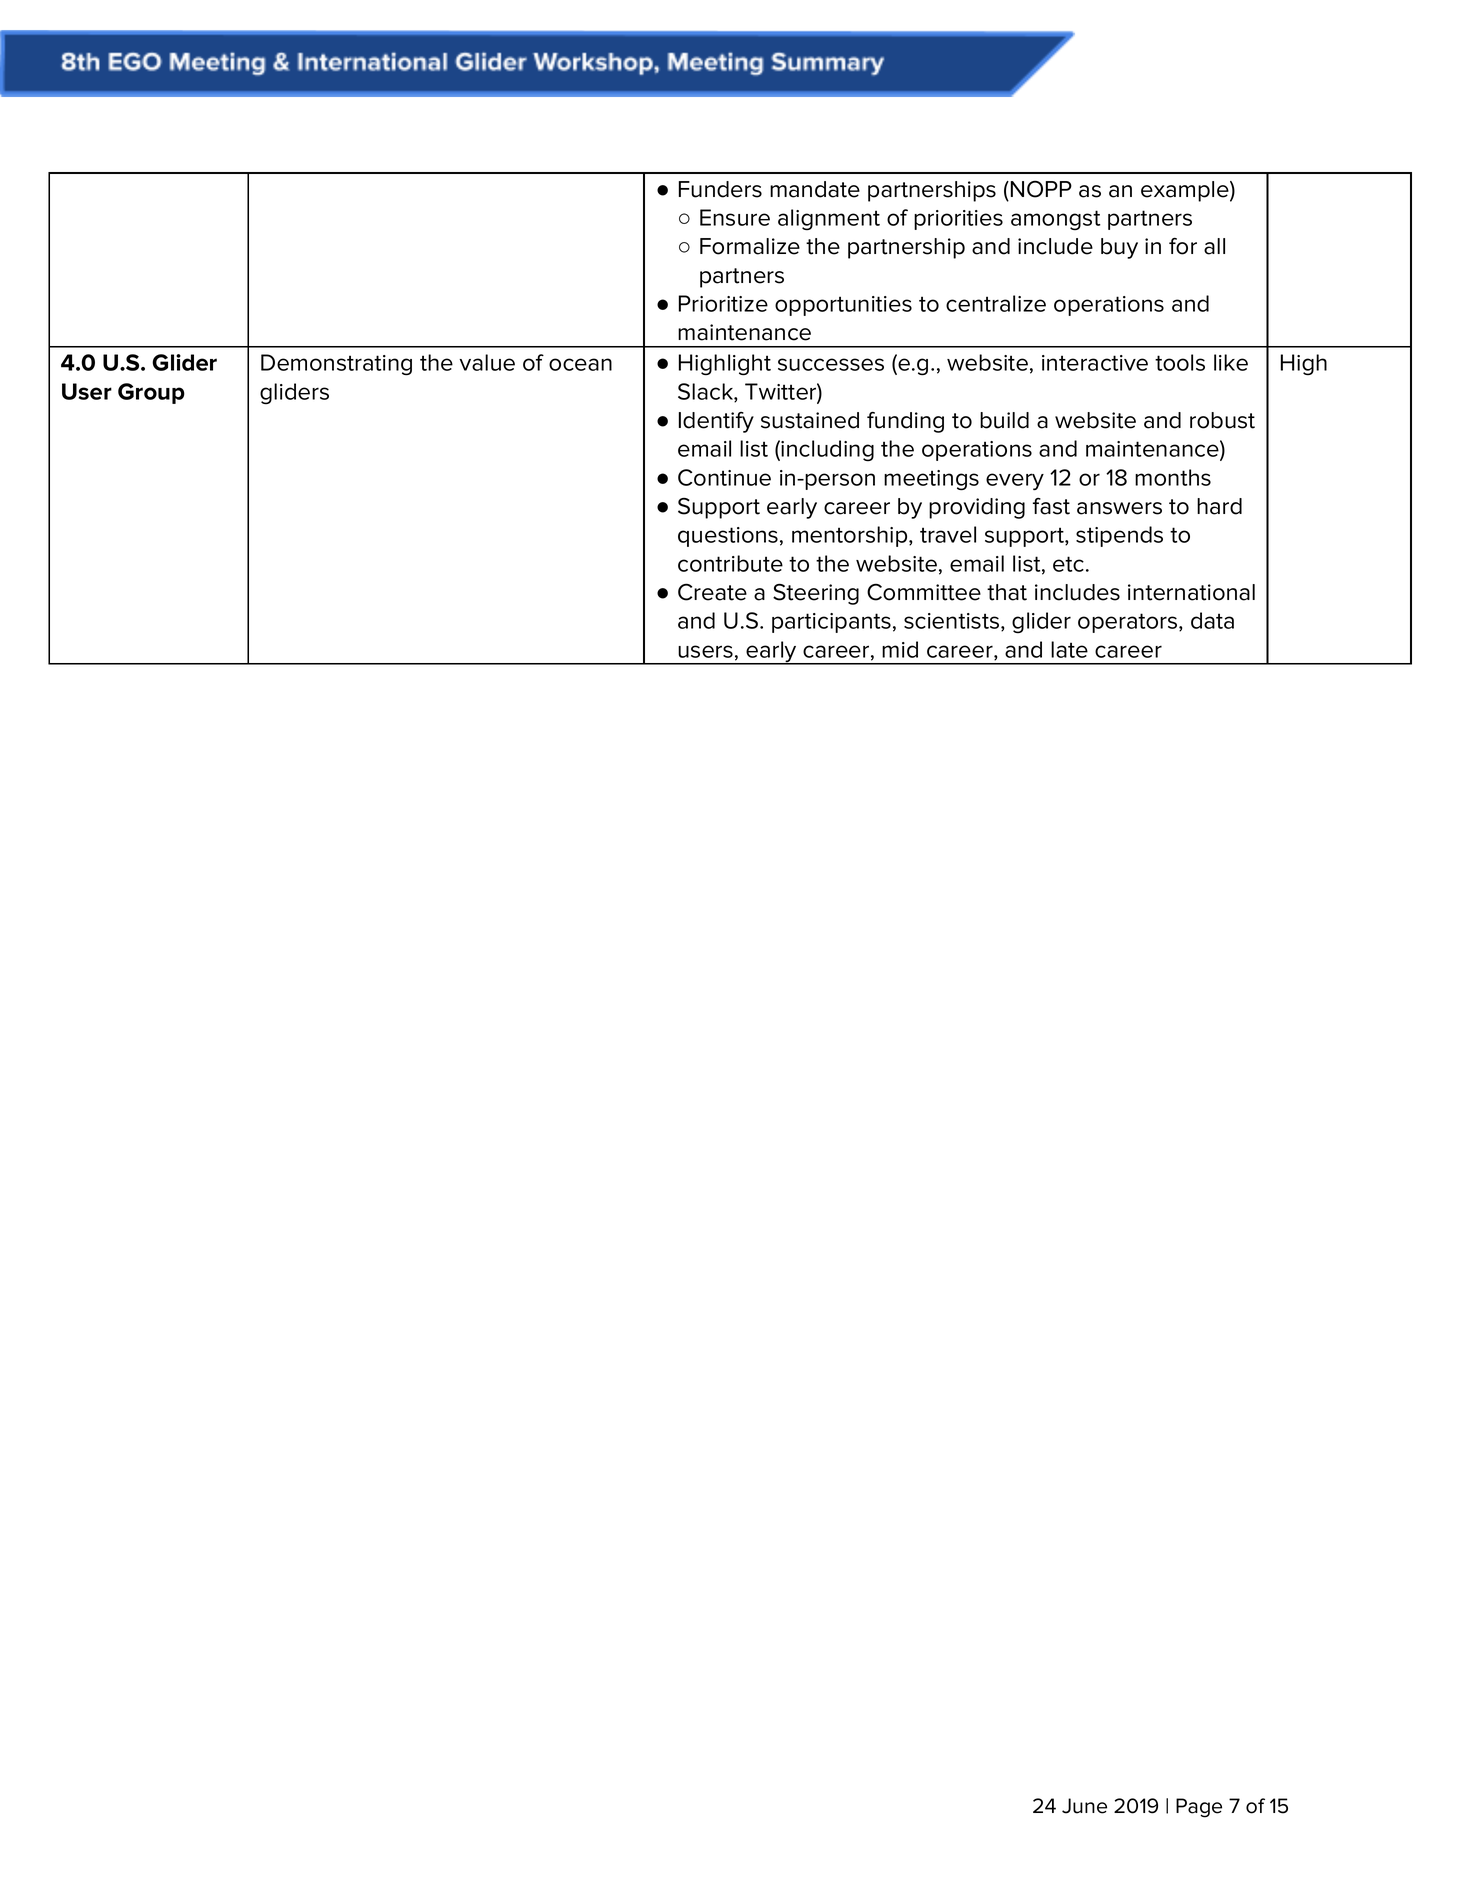  What do you see at coordinates (951, 621) in the screenshot?
I see `scientists` at bounding box center [951, 621].
